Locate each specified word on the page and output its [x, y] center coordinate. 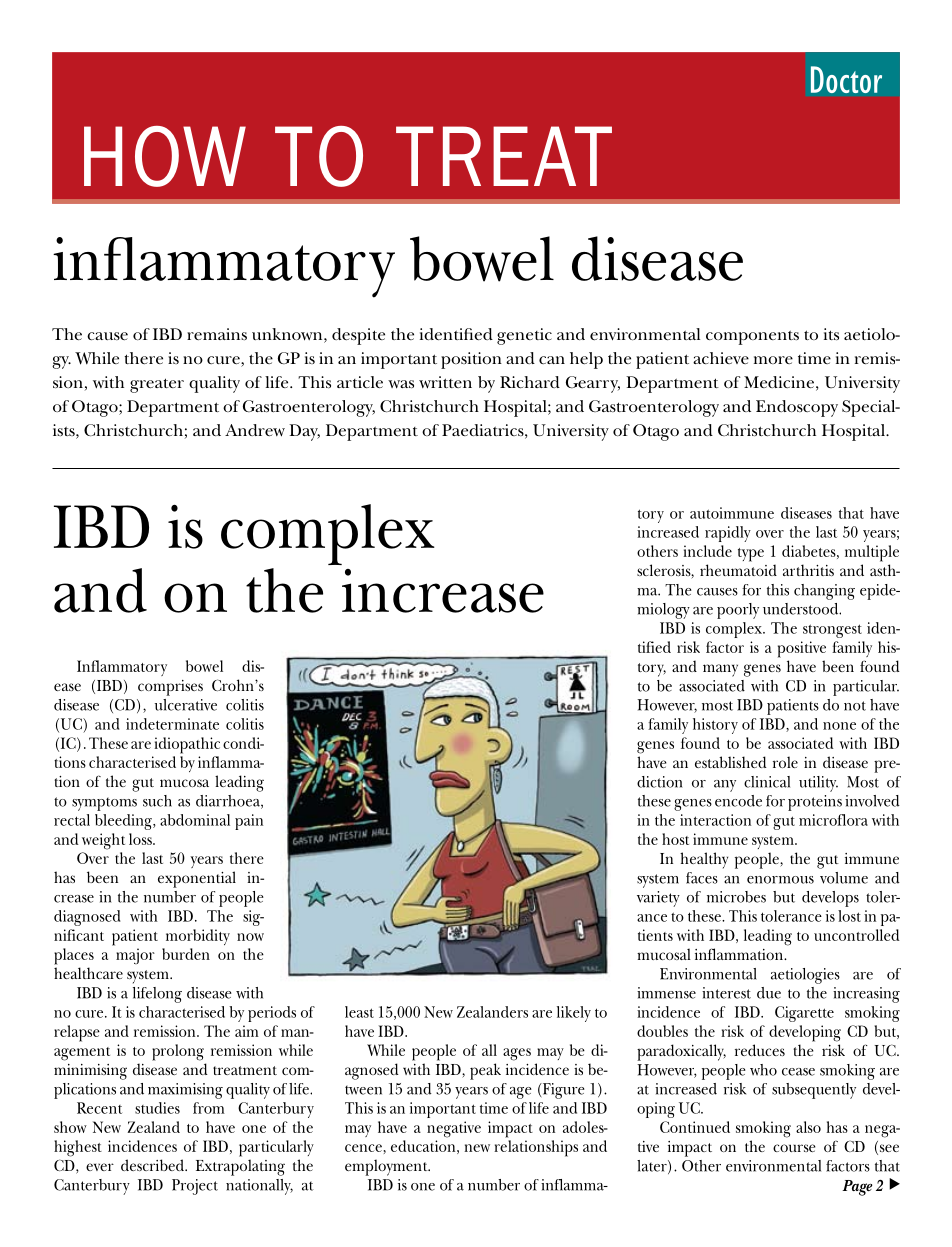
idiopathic [187, 745]
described [153, 1165]
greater [157, 385]
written [445, 382]
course [794, 1148]
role [785, 762]
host [675, 839]
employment [387, 1167]
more [773, 360]
